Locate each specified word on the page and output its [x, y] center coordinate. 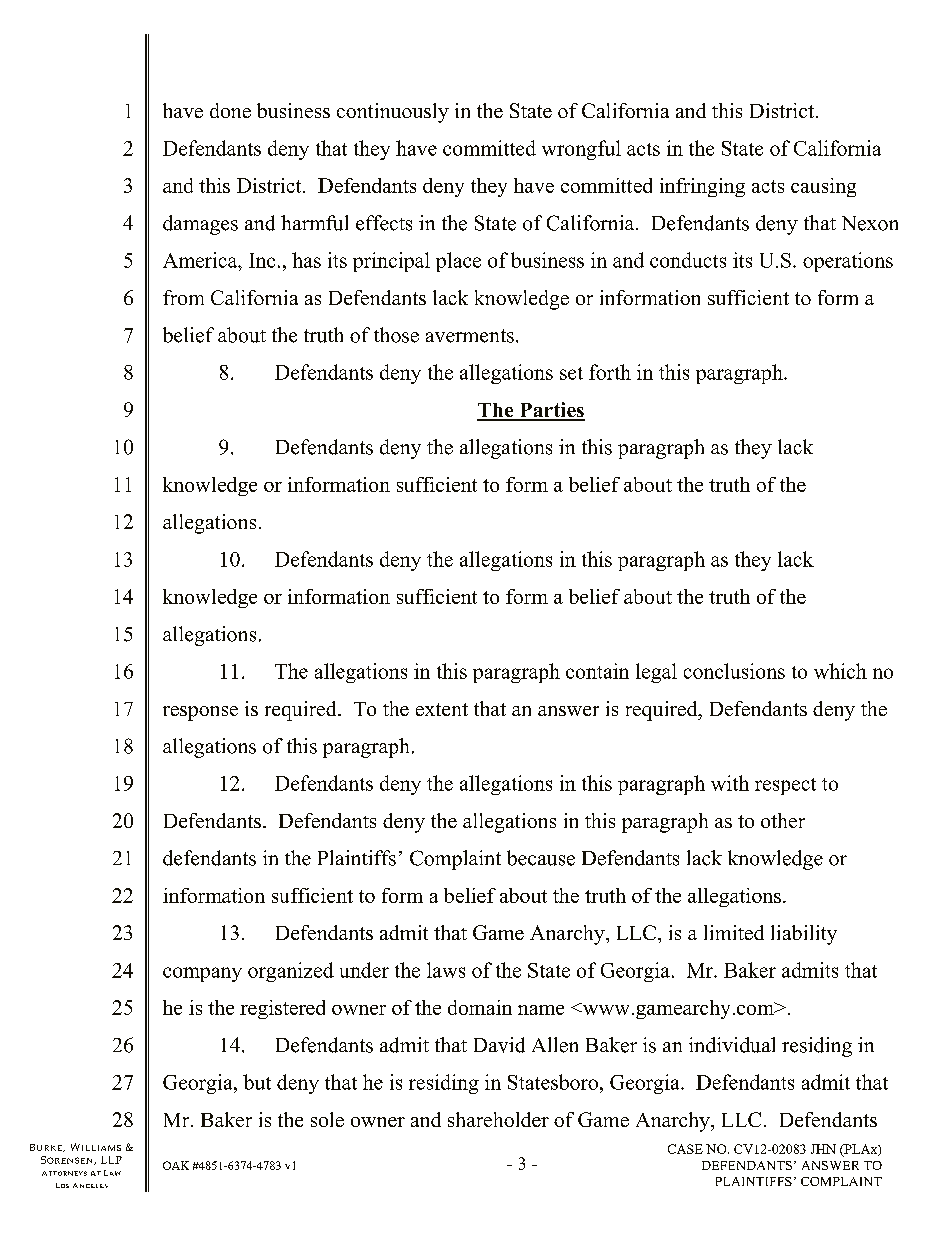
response [200, 713]
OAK [176, 1165]
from [183, 297]
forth [610, 372]
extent [442, 709]
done [230, 110]
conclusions [734, 671]
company [202, 974]
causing [823, 187]
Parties [551, 411]
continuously [393, 113]
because [541, 858]
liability [804, 935]
